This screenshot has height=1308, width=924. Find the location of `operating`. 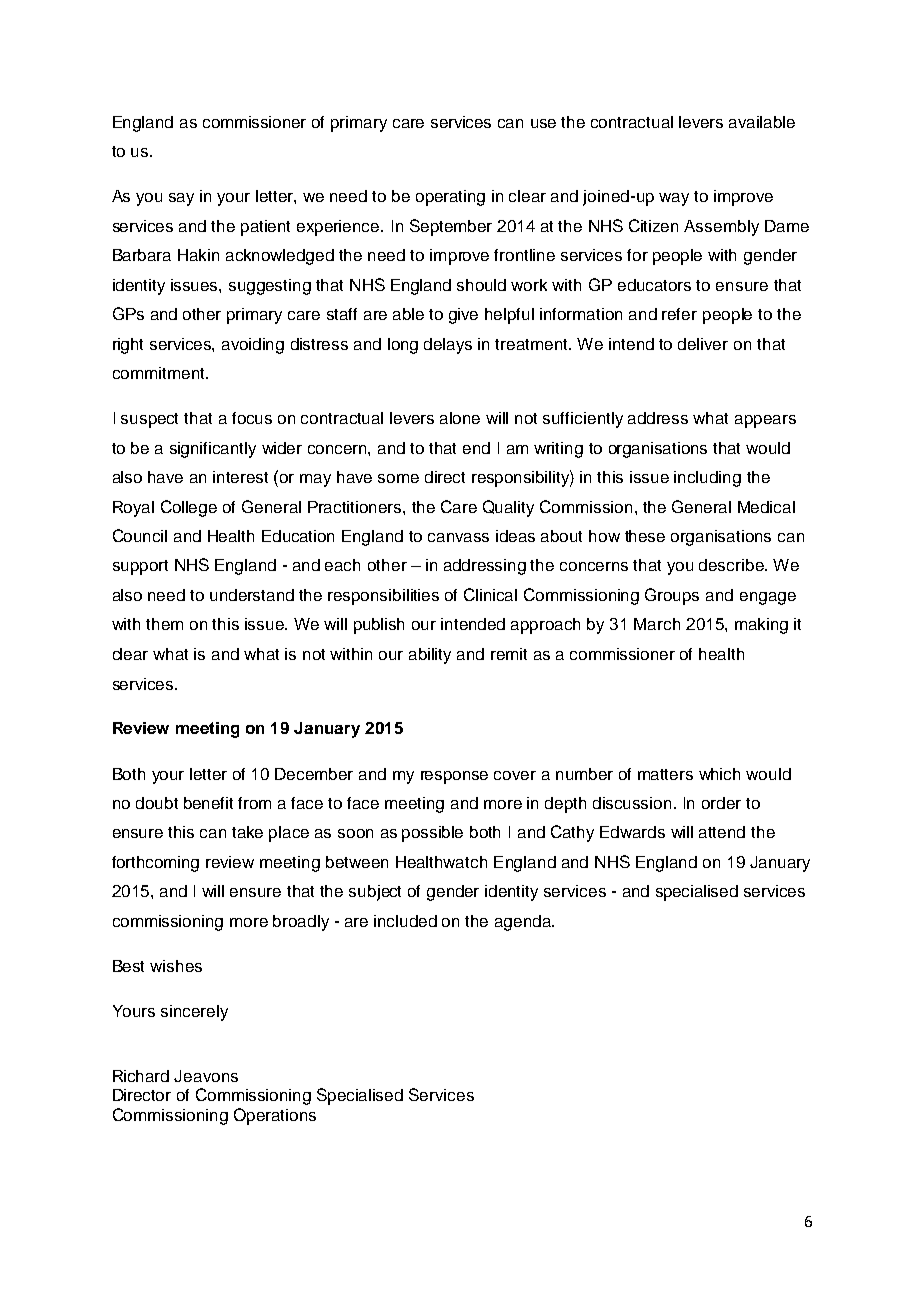

operating is located at coordinates (450, 198).
